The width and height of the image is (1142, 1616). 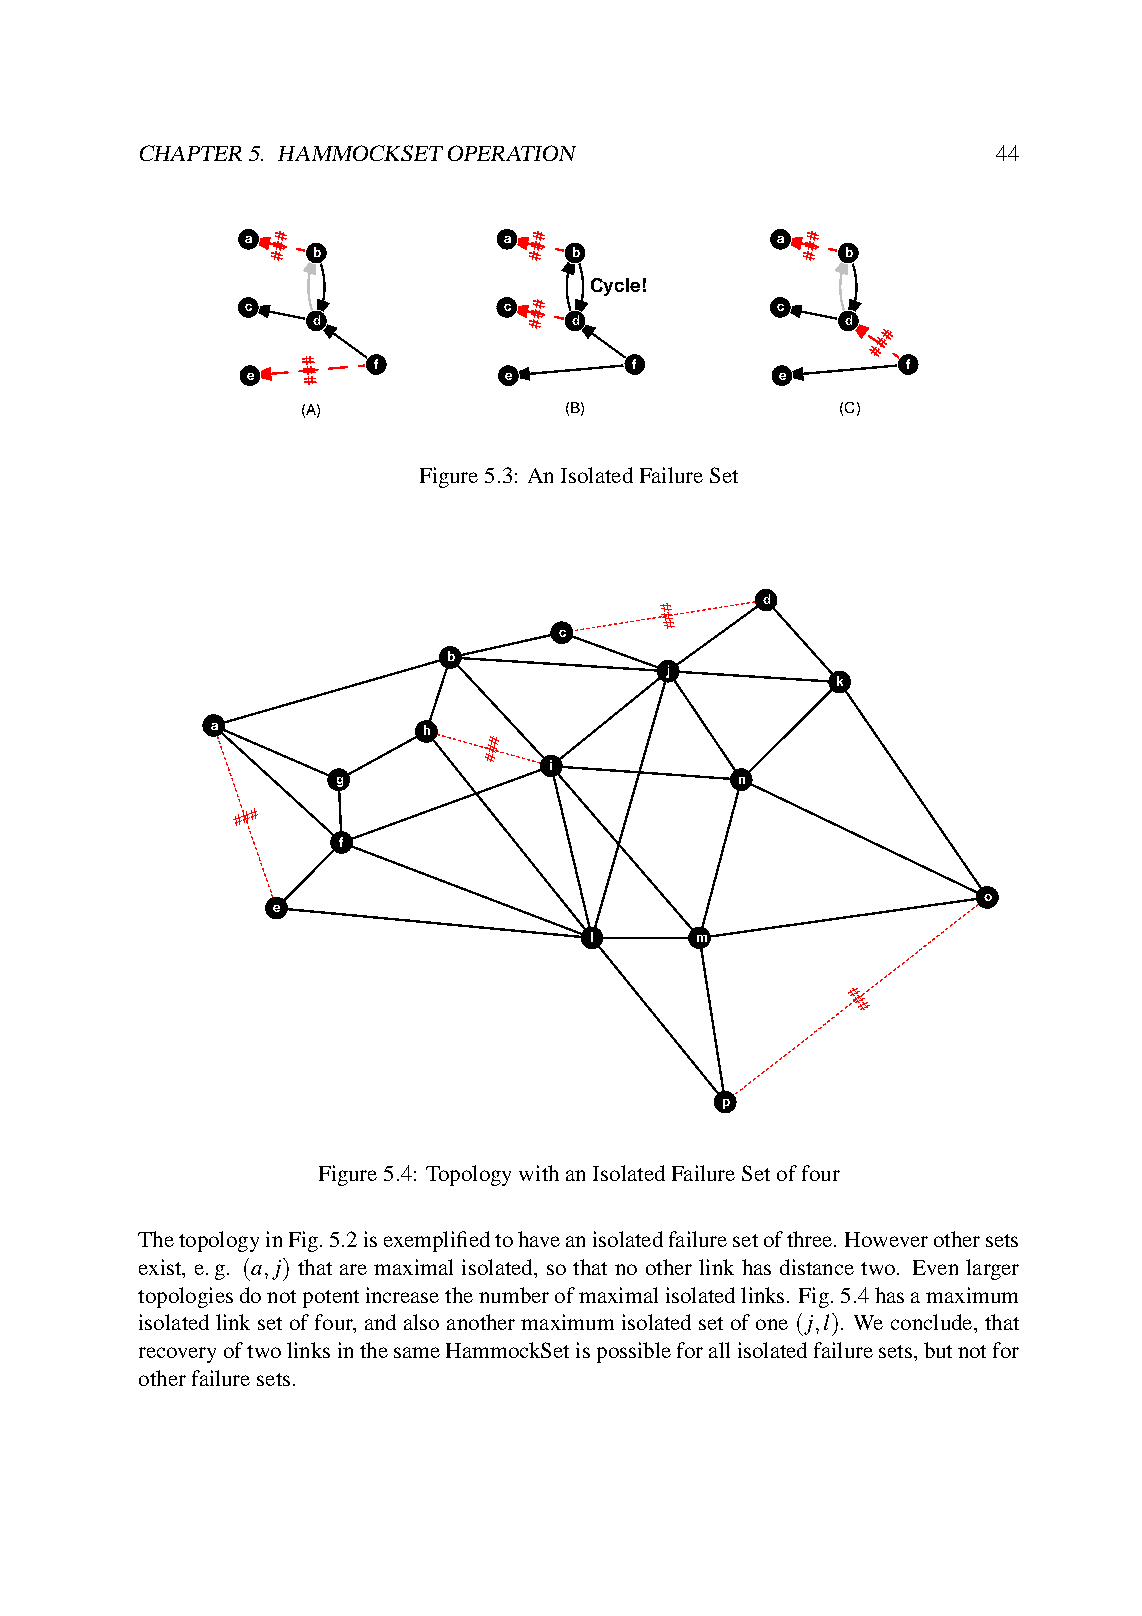 What do you see at coordinates (992, 1269) in the image?
I see `larger` at bounding box center [992, 1269].
